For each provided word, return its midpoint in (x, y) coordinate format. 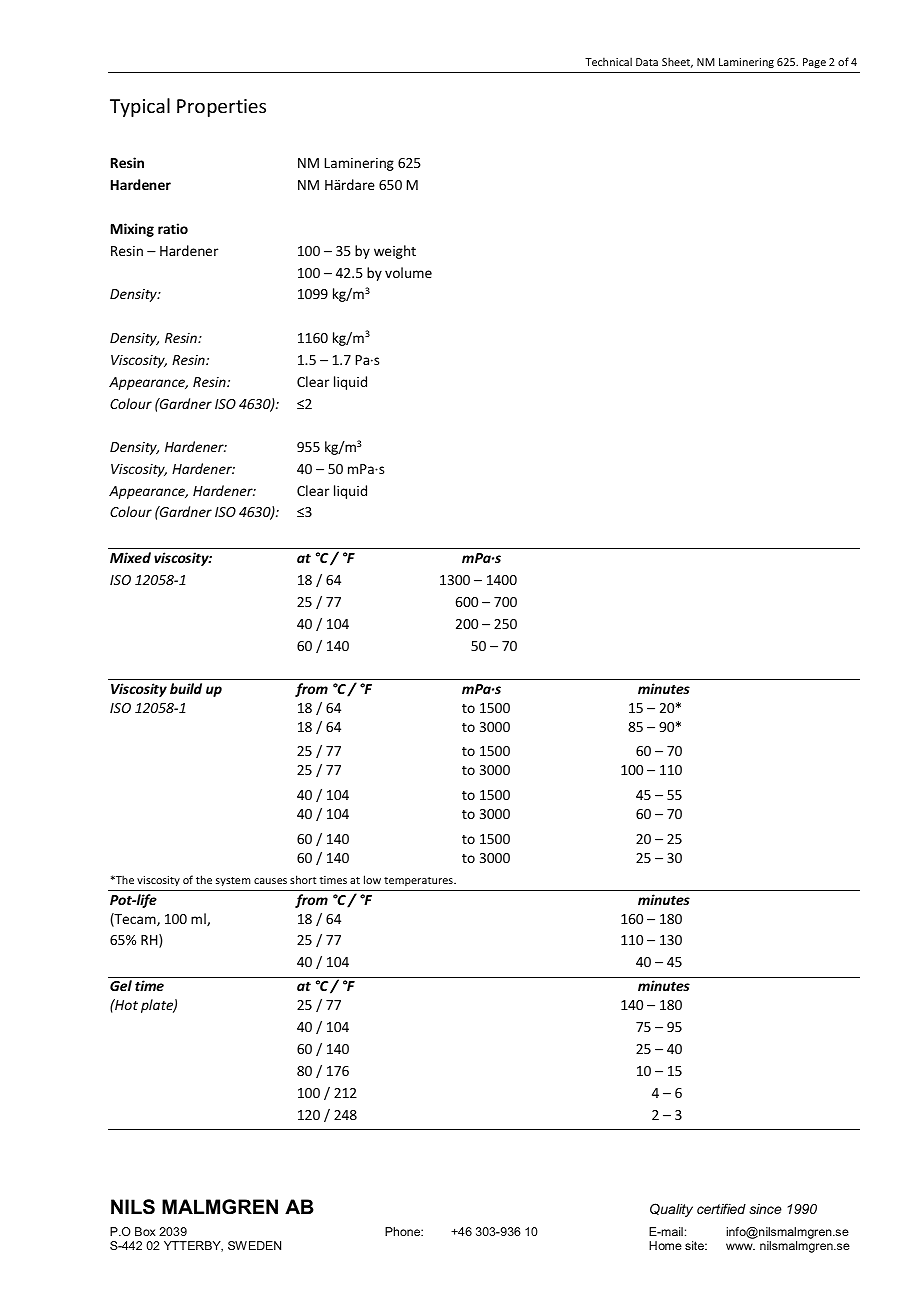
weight (395, 252)
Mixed (130, 557)
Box (145, 1231)
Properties (221, 108)
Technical (608, 61)
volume (408, 272)
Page (814, 63)
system (233, 881)
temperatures (419, 881)
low (372, 879)
